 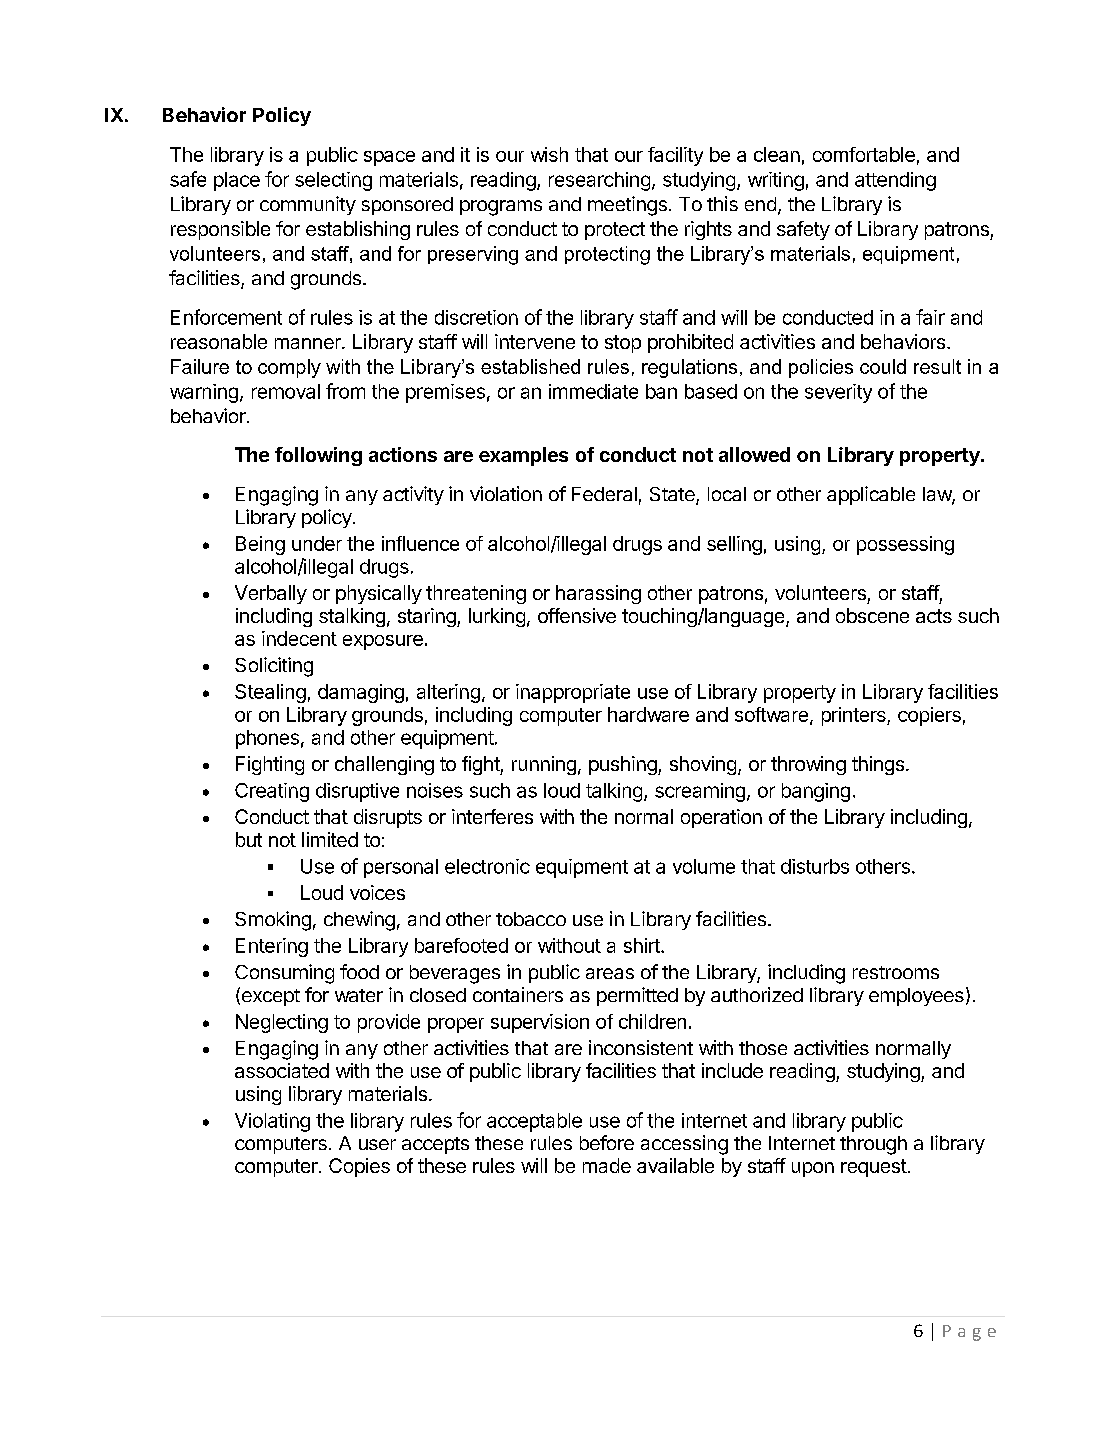 What do you see at coordinates (599, 181) in the document?
I see `researching` at bounding box center [599, 181].
